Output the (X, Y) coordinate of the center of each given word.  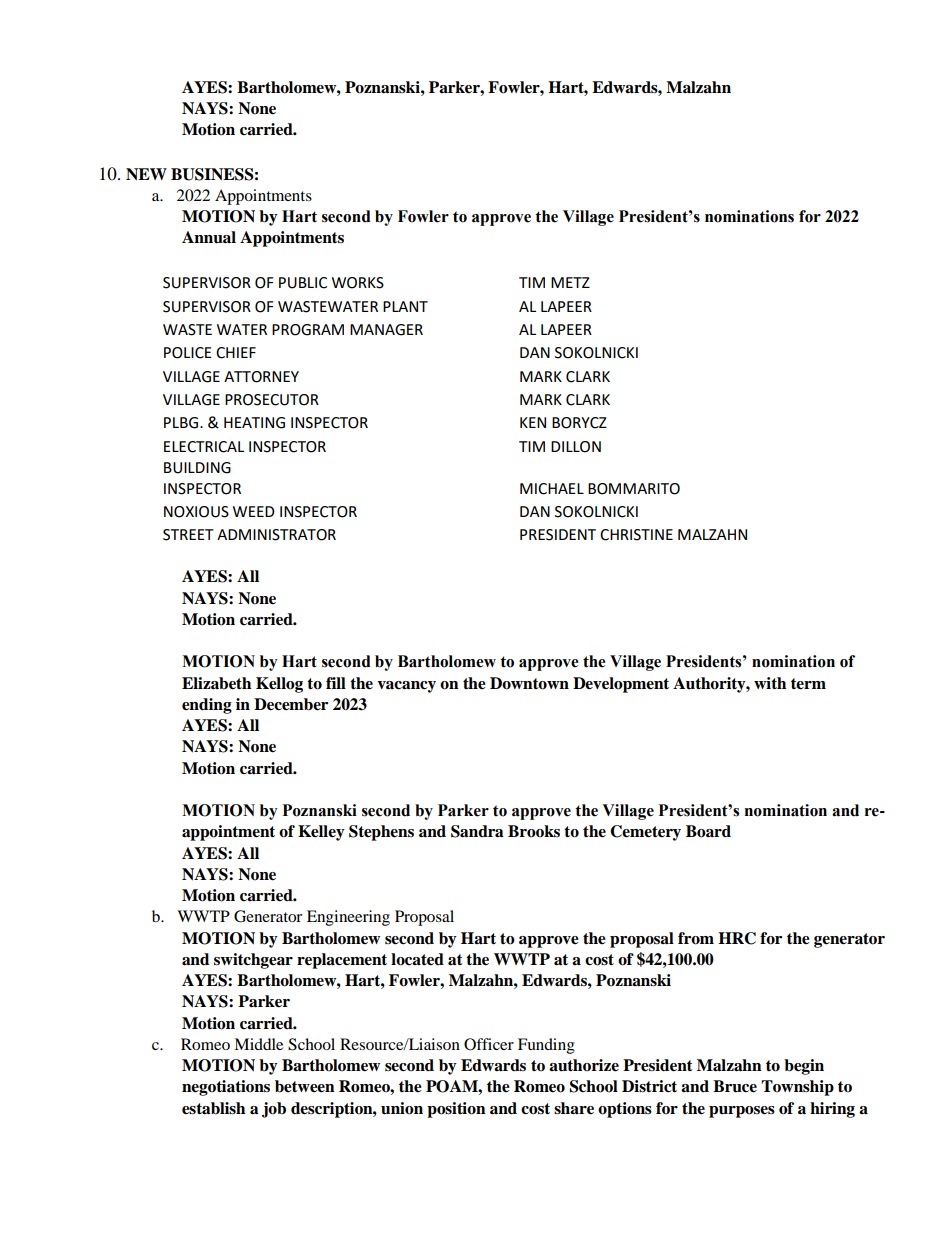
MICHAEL (552, 489)
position (456, 1110)
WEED (254, 511)
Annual (209, 237)
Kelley (321, 833)
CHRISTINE (636, 535)
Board (708, 831)
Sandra (477, 831)
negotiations (226, 1088)
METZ (570, 282)
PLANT (405, 306)
